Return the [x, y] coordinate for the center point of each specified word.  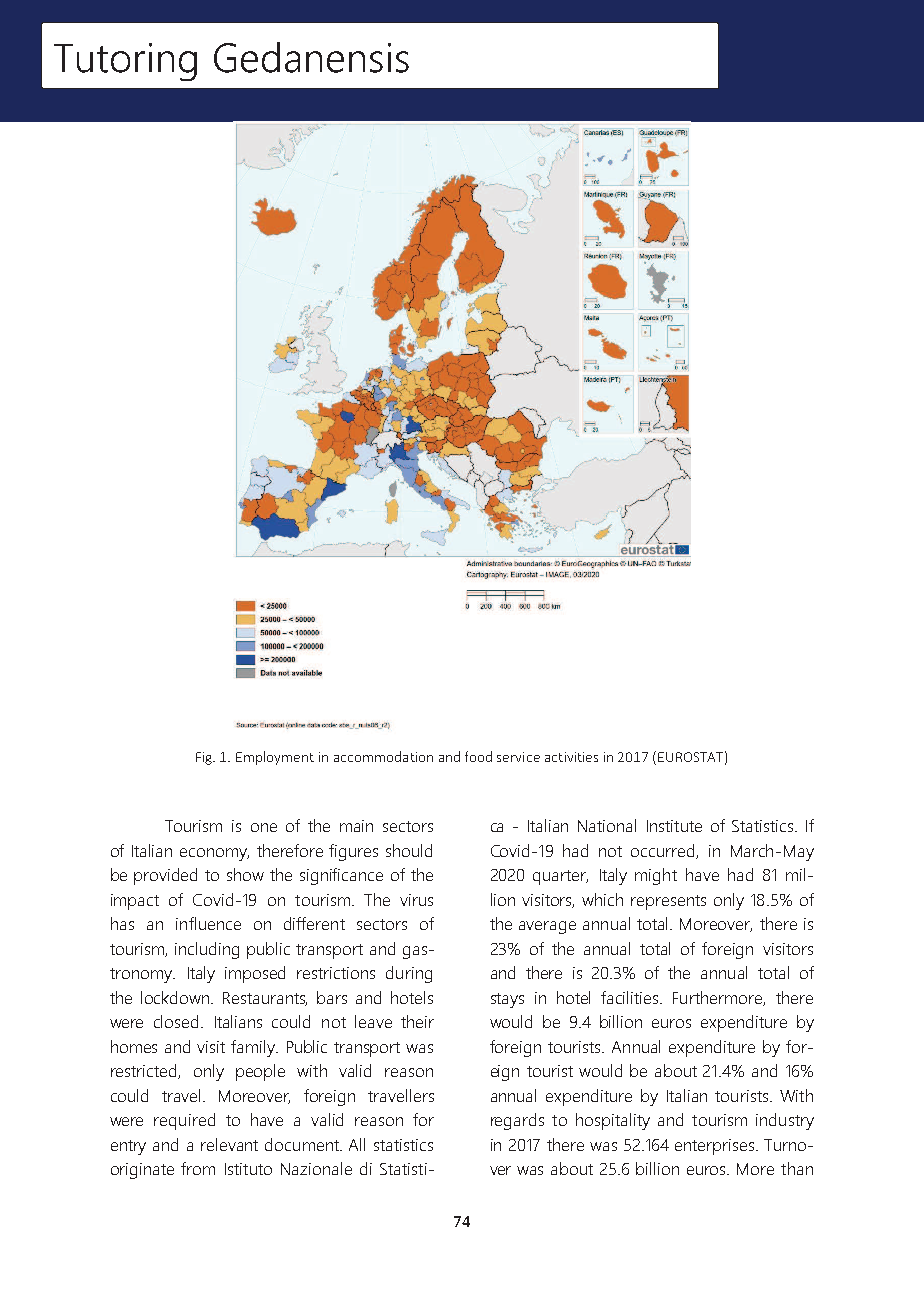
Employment [275, 758]
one [264, 827]
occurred [664, 851]
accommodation [383, 756]
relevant [229, 1144]
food [478, 756]
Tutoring [125, 62]
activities [571, 757]
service [518, 757]
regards [517, 1121]
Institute [674, 826]
